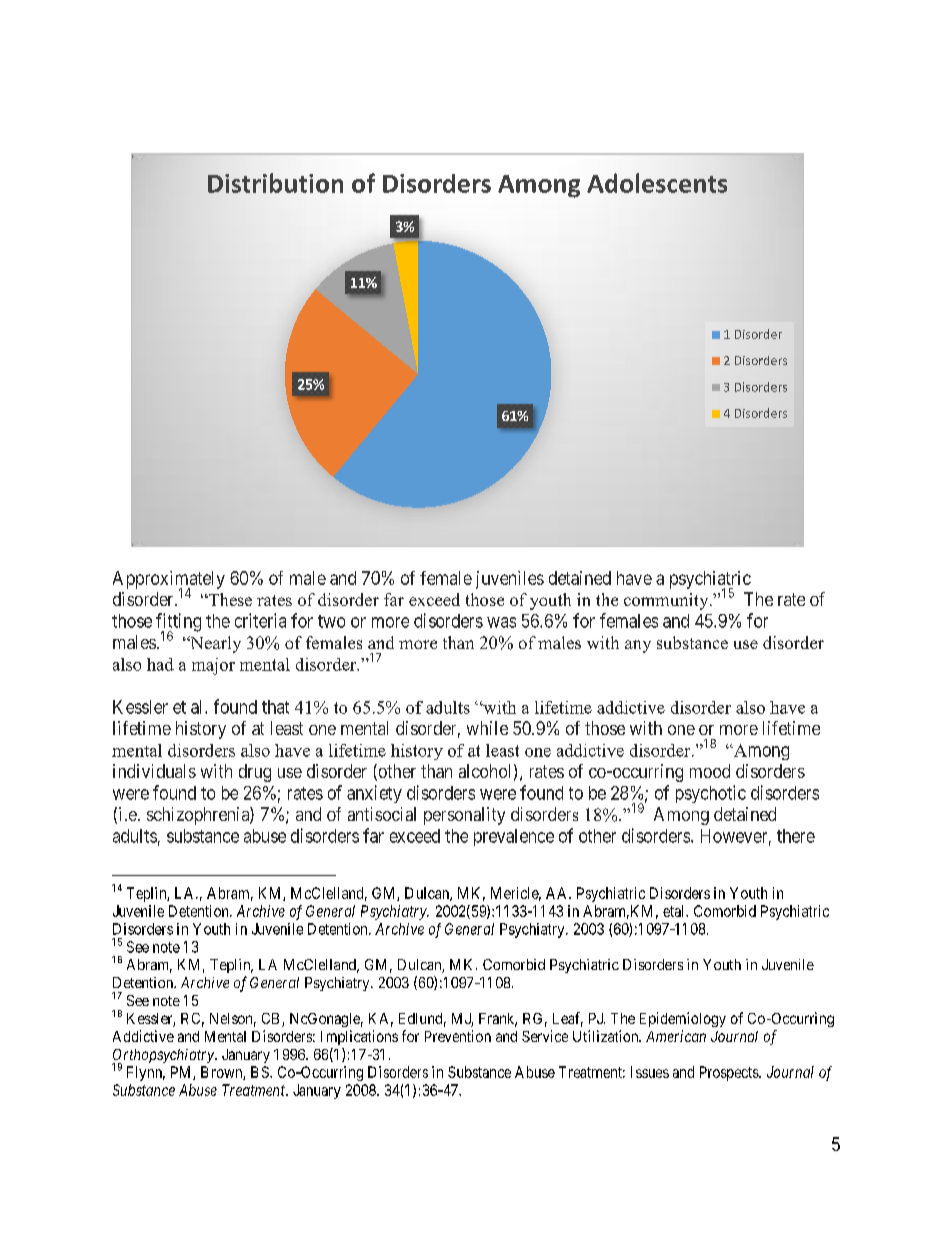 The width and height of the screenshot is (952, 1233). Describe the element at coordinates (657, 183) in the screenshot. I see `Adolescents` at that location.
